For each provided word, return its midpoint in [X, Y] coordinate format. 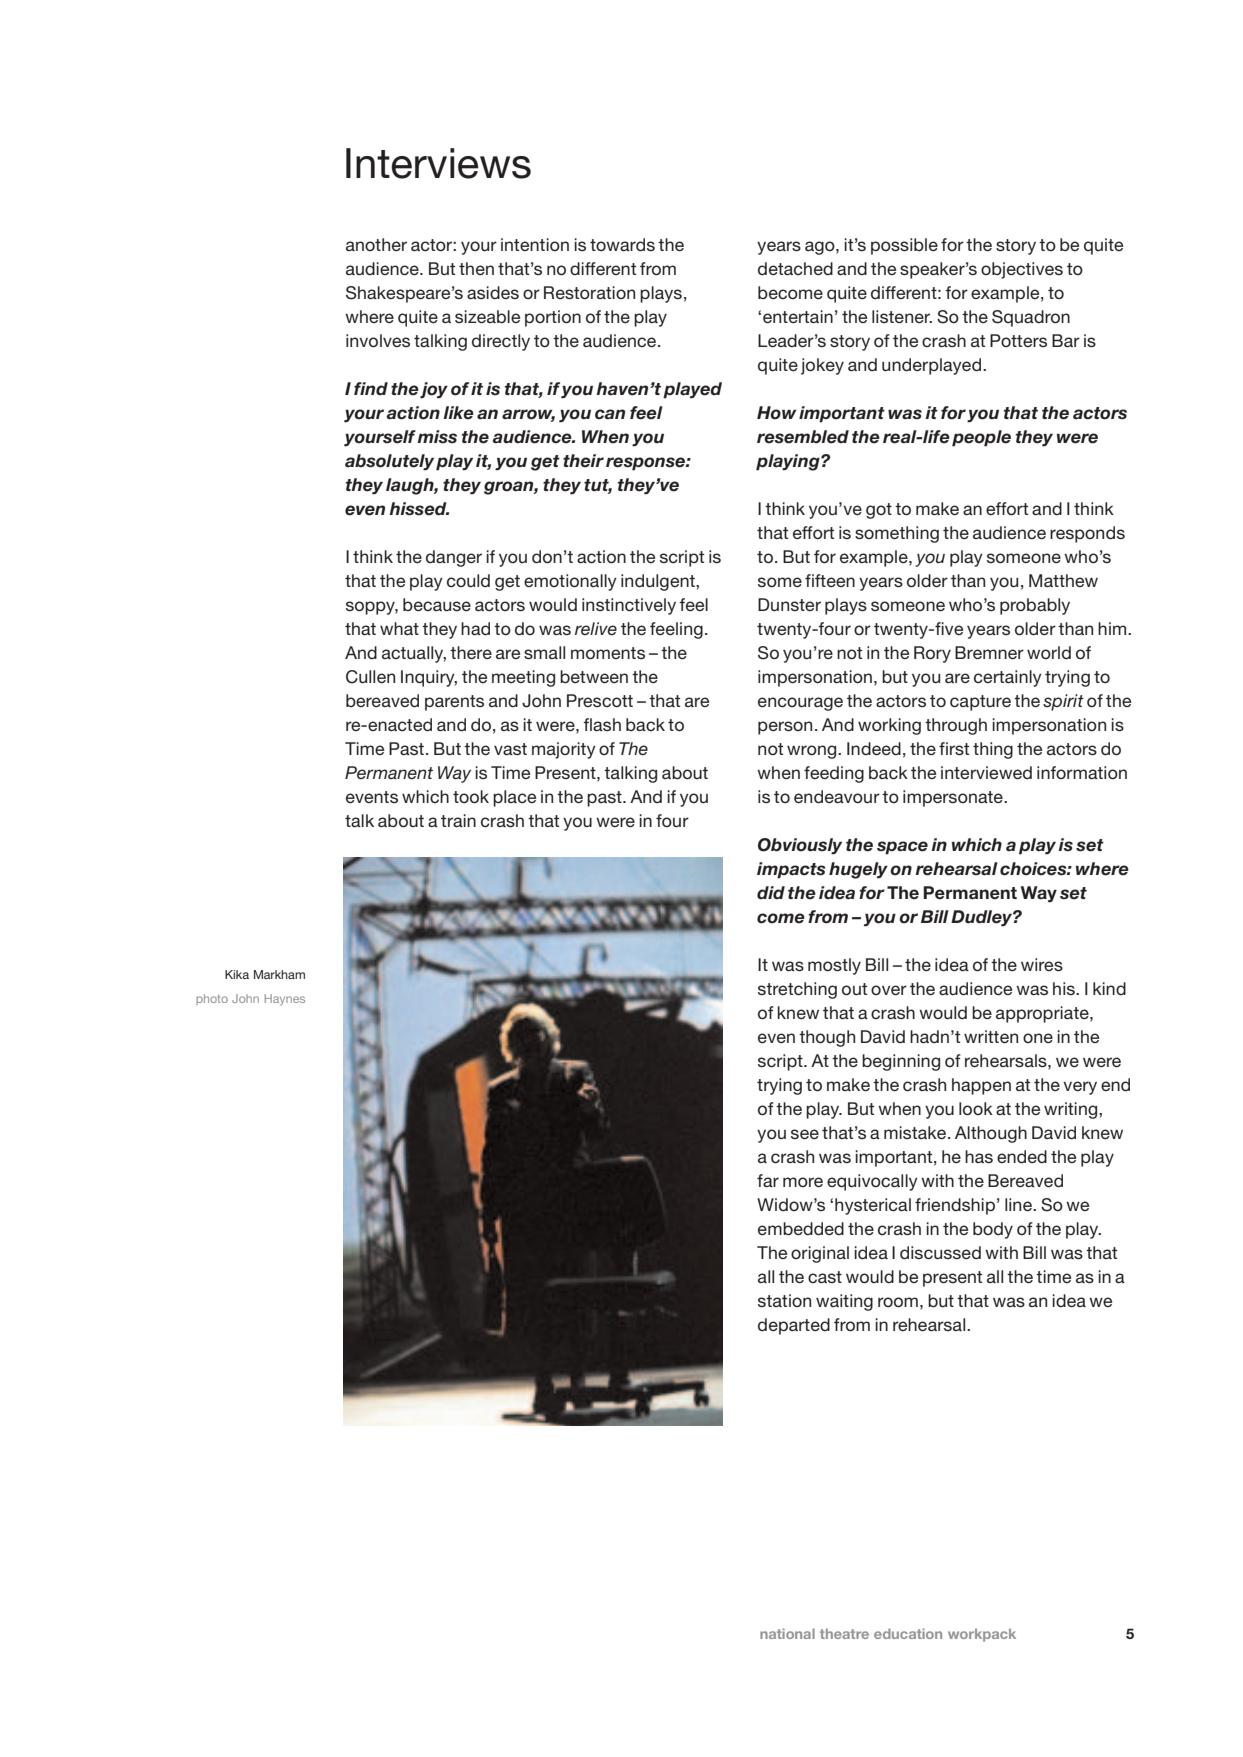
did [771, 893]
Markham [279, 974]
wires [1042, 964]
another [376, 244]
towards [622, 244]
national [787, 1633]
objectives [1022, 270]
